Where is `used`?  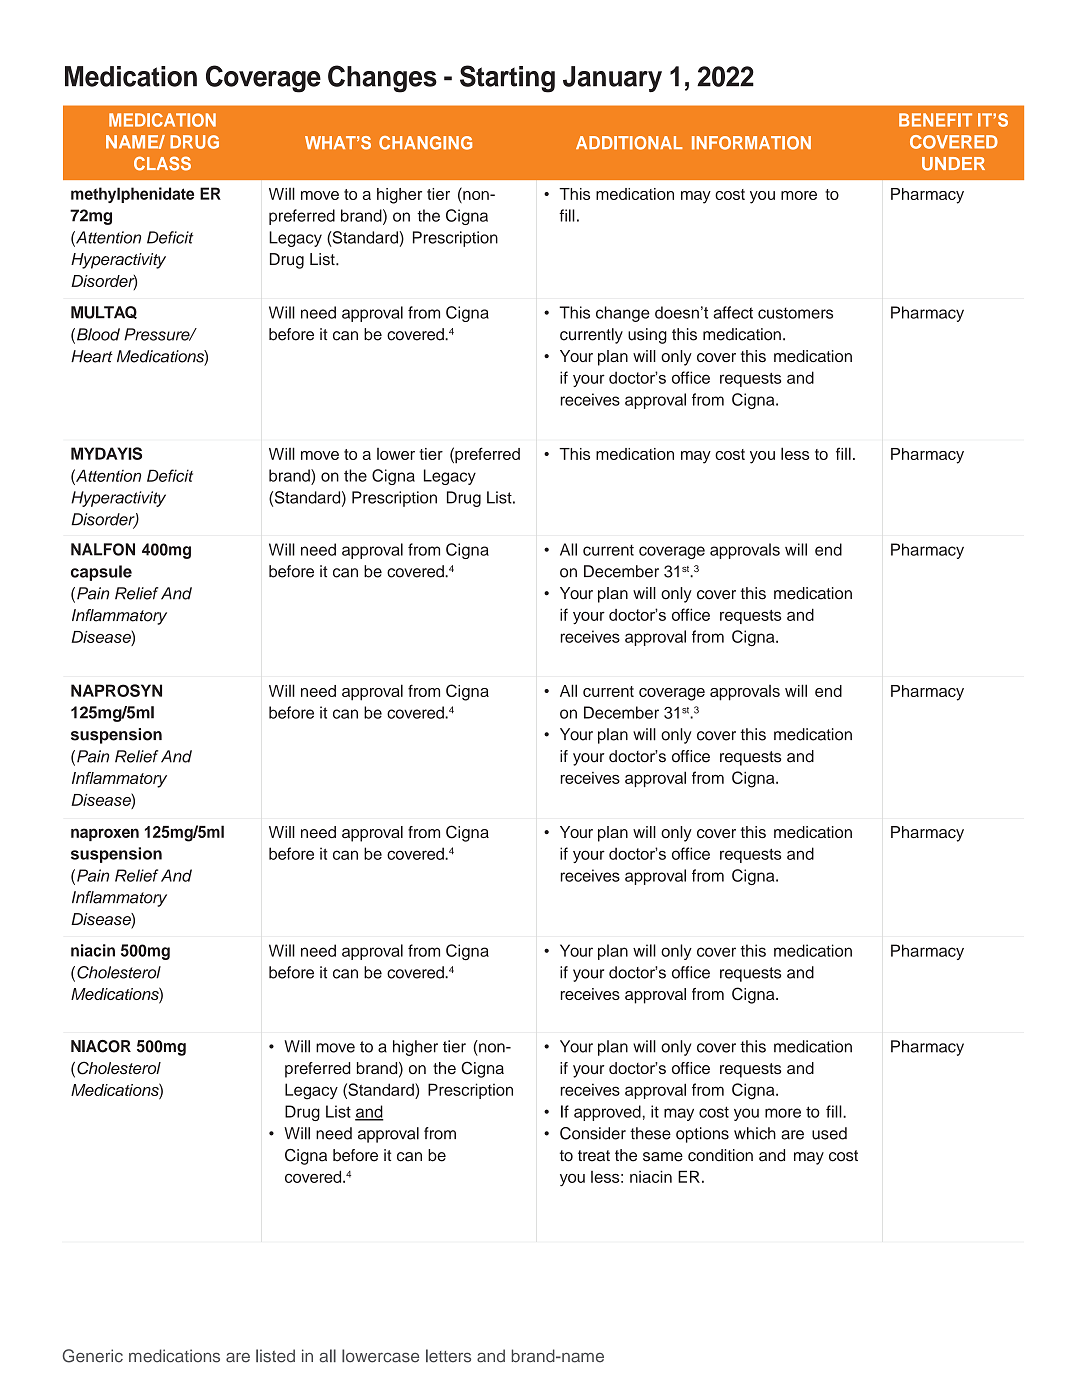
used is located at coordinates (829, 1133).
